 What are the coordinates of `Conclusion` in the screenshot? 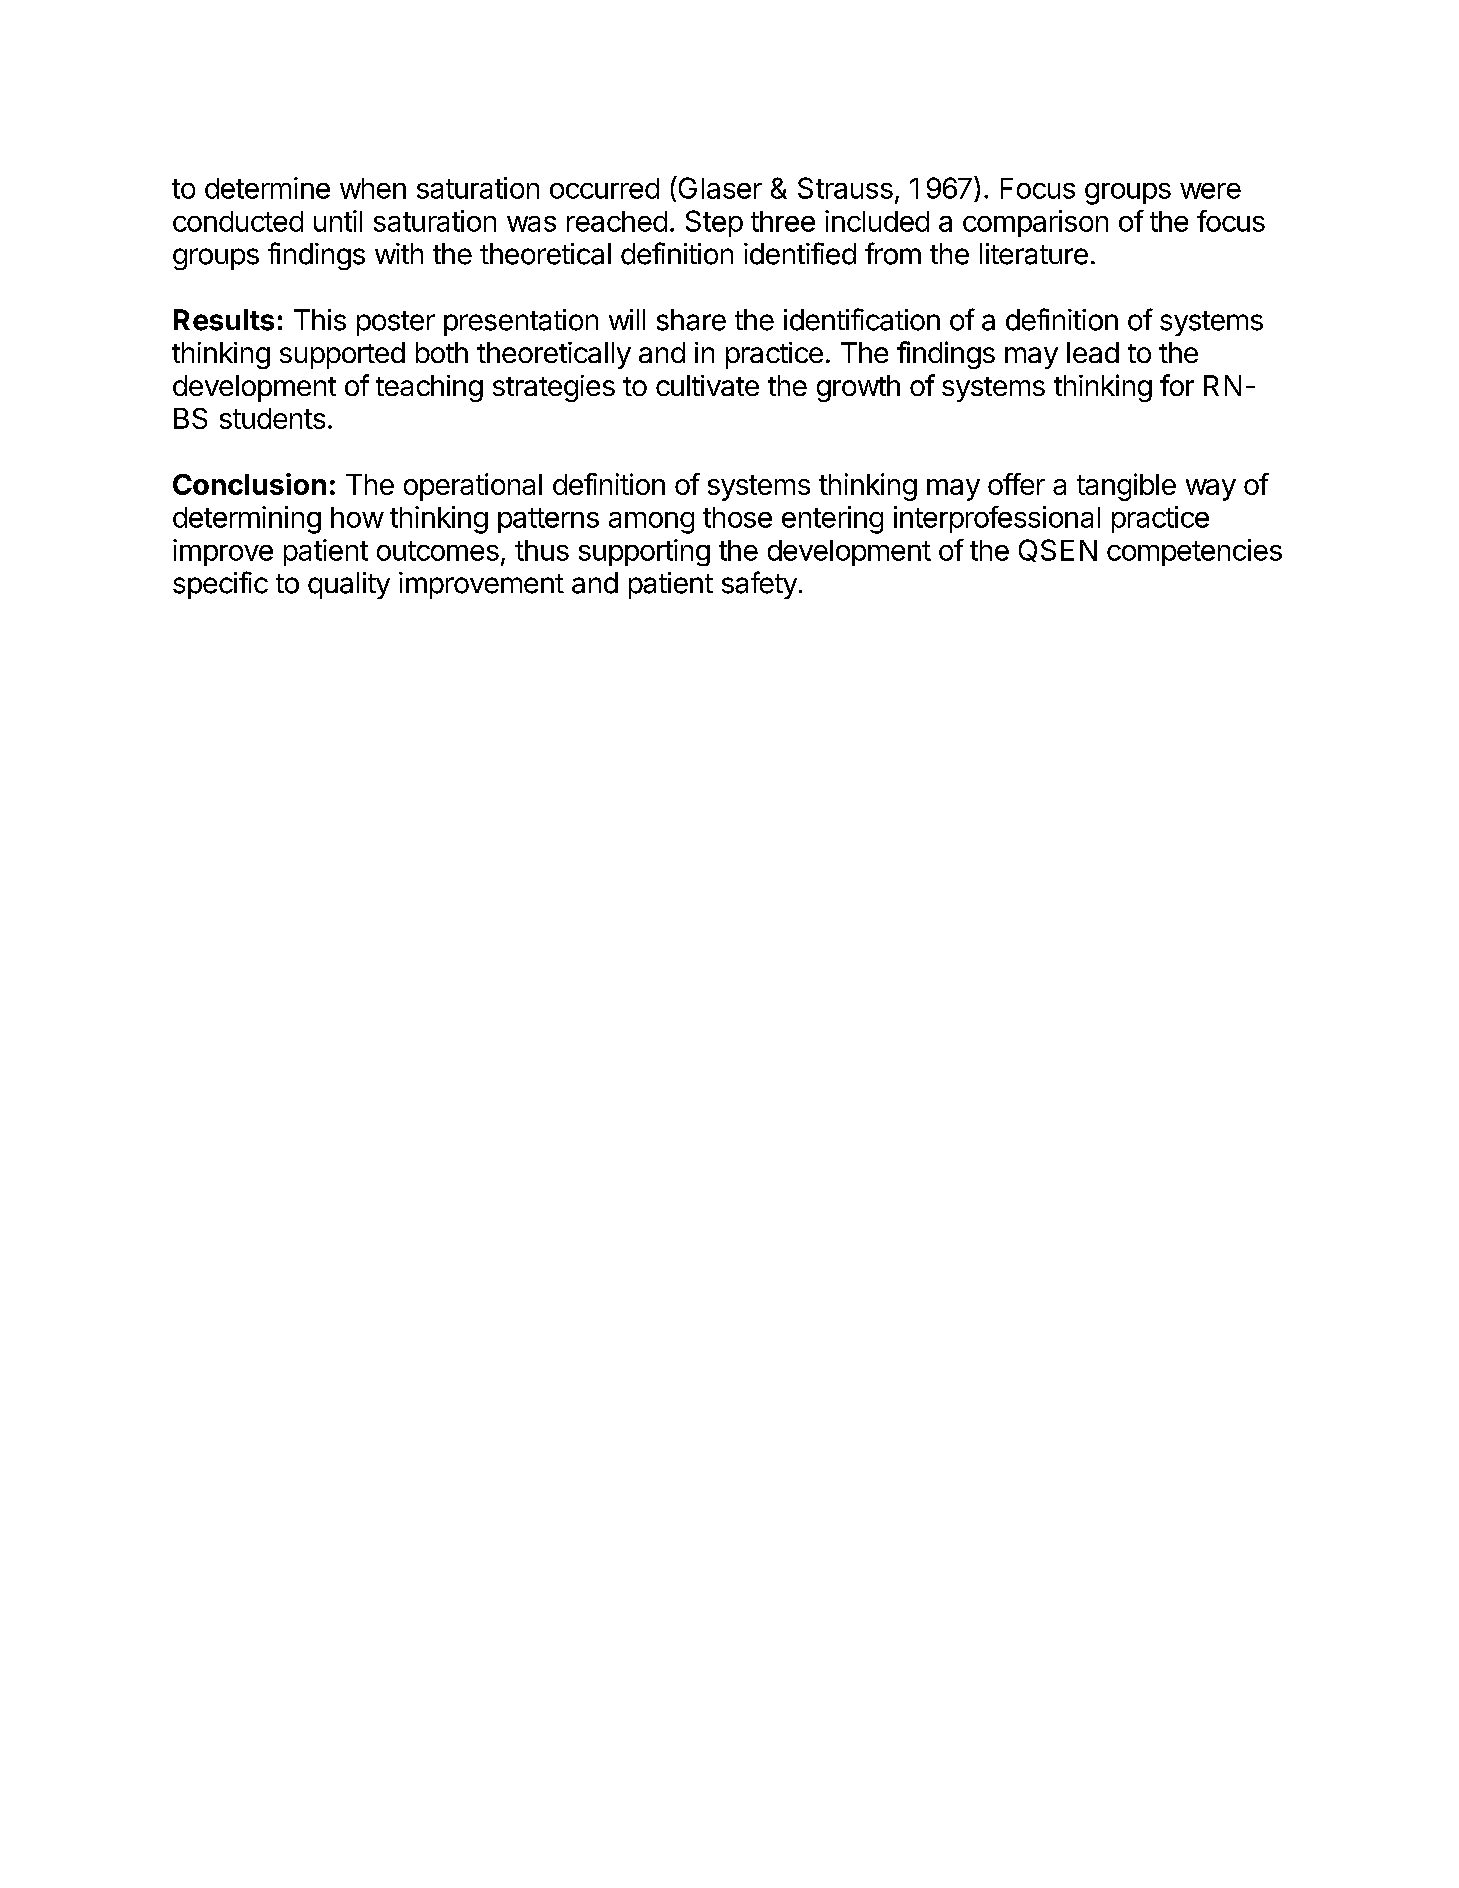 It's located at (249, 484).
